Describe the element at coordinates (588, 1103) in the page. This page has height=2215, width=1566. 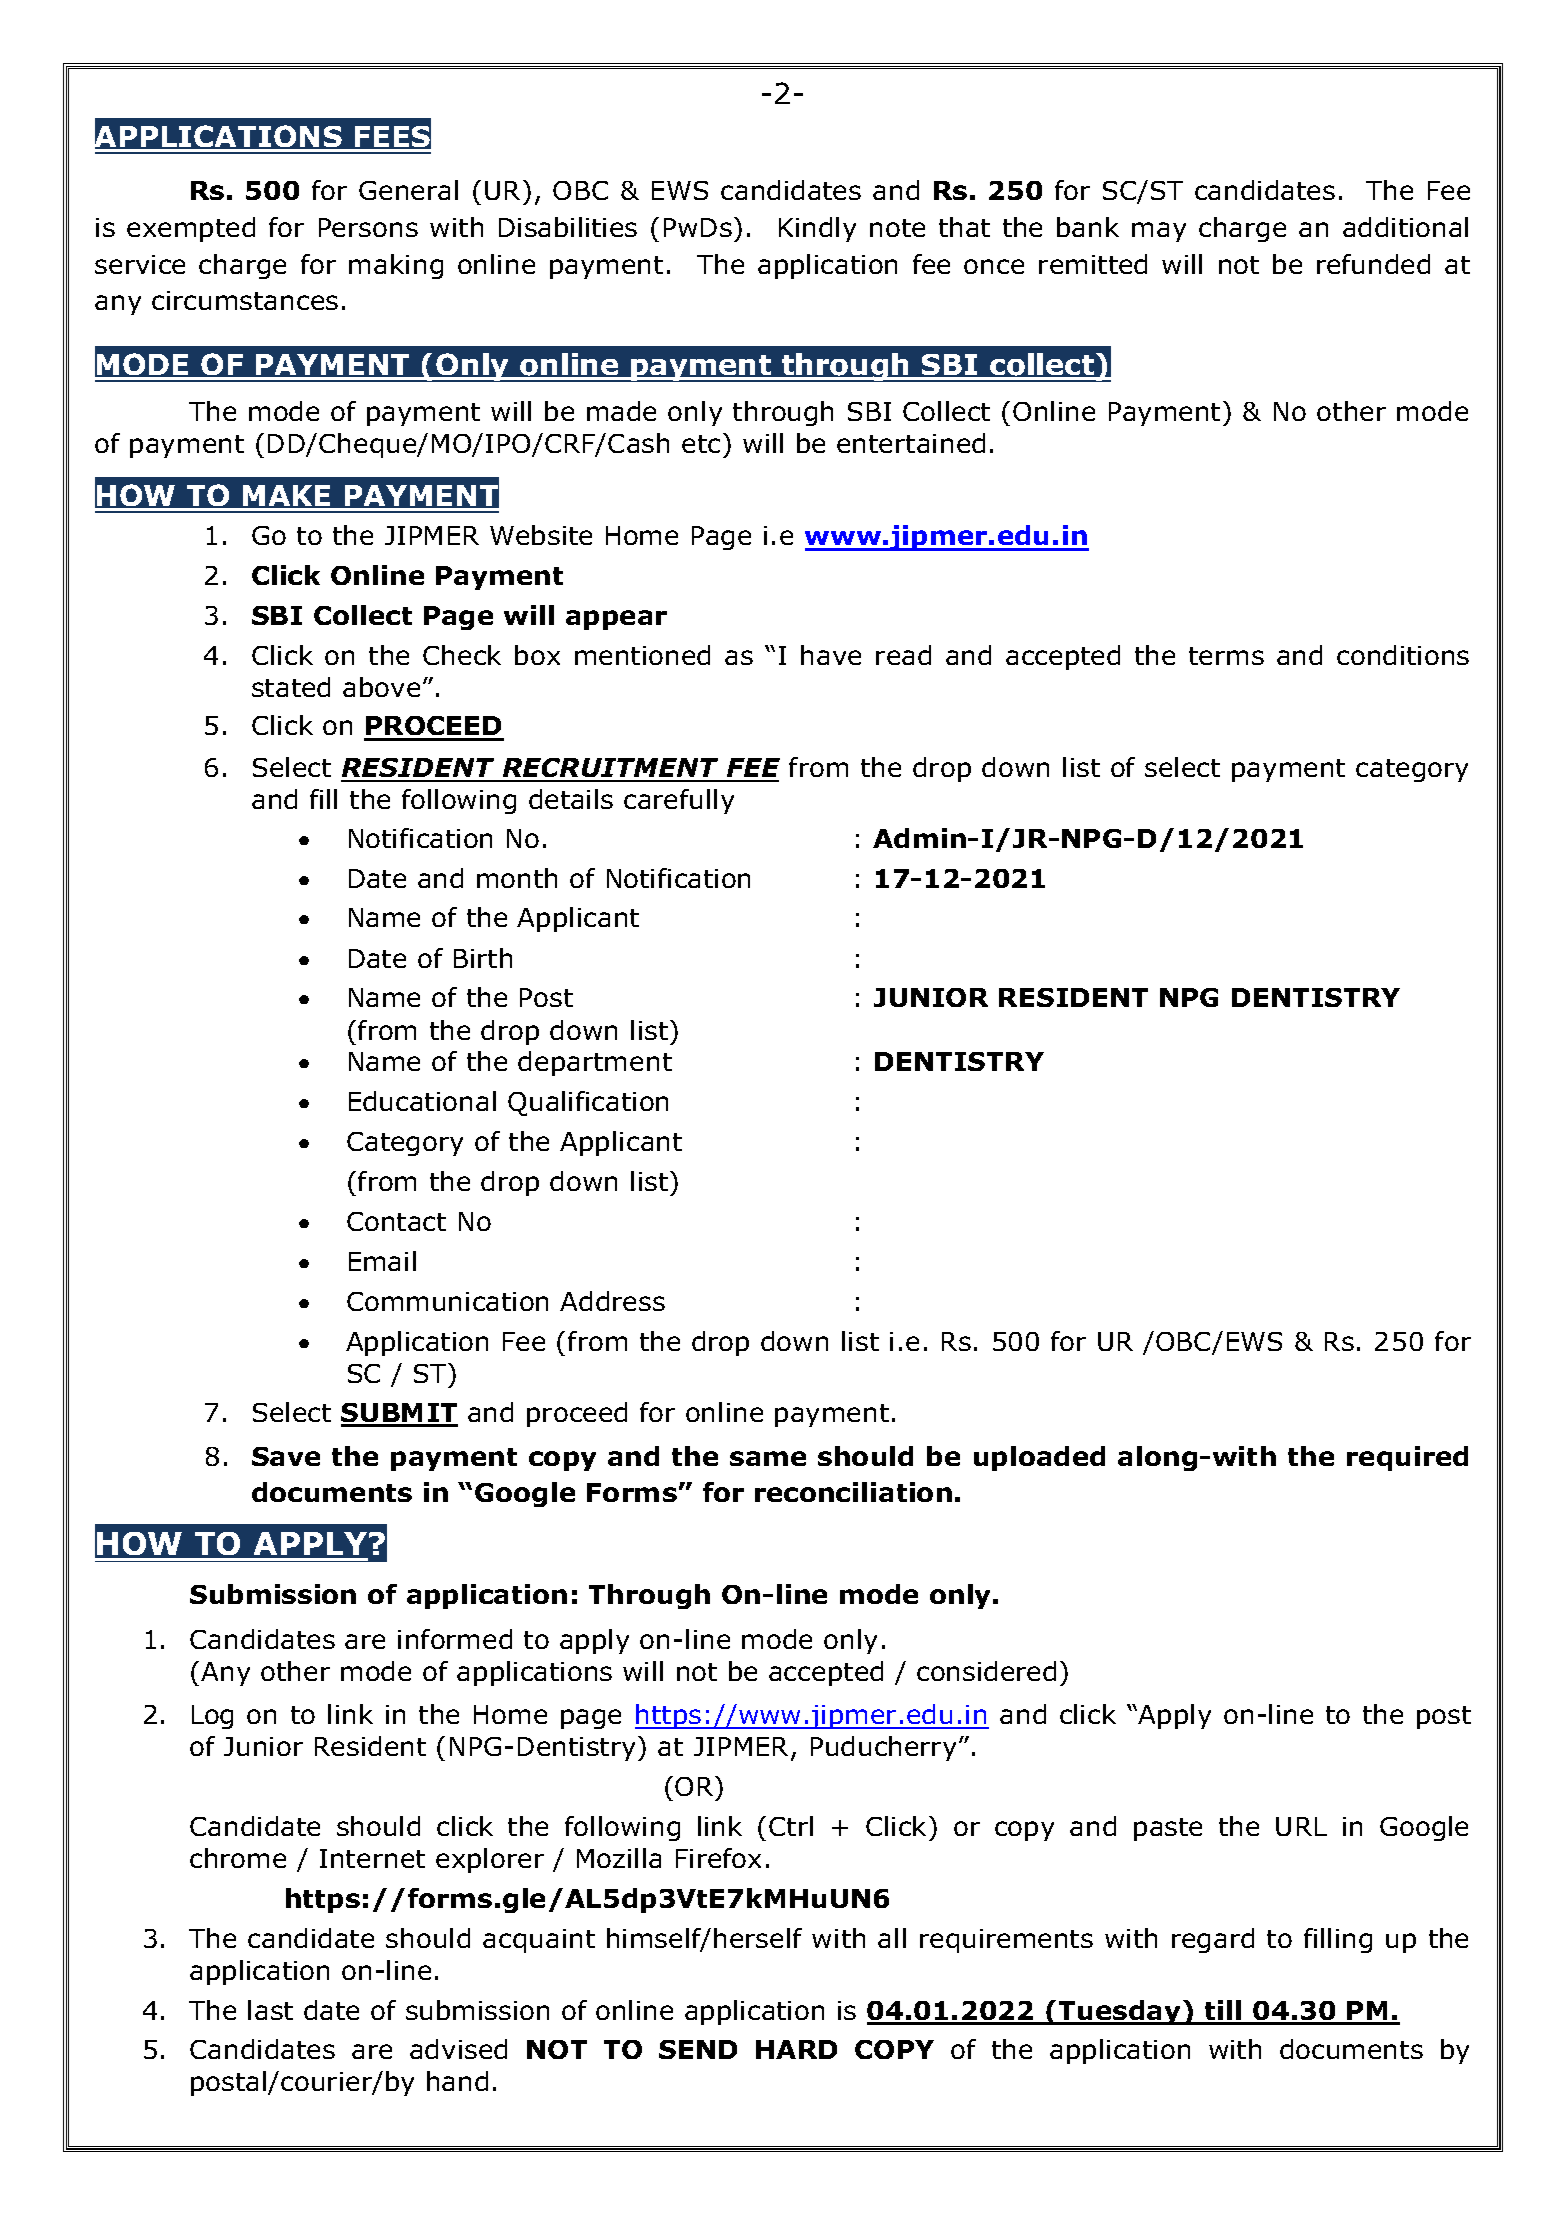
I see `Qualification` at that location.
